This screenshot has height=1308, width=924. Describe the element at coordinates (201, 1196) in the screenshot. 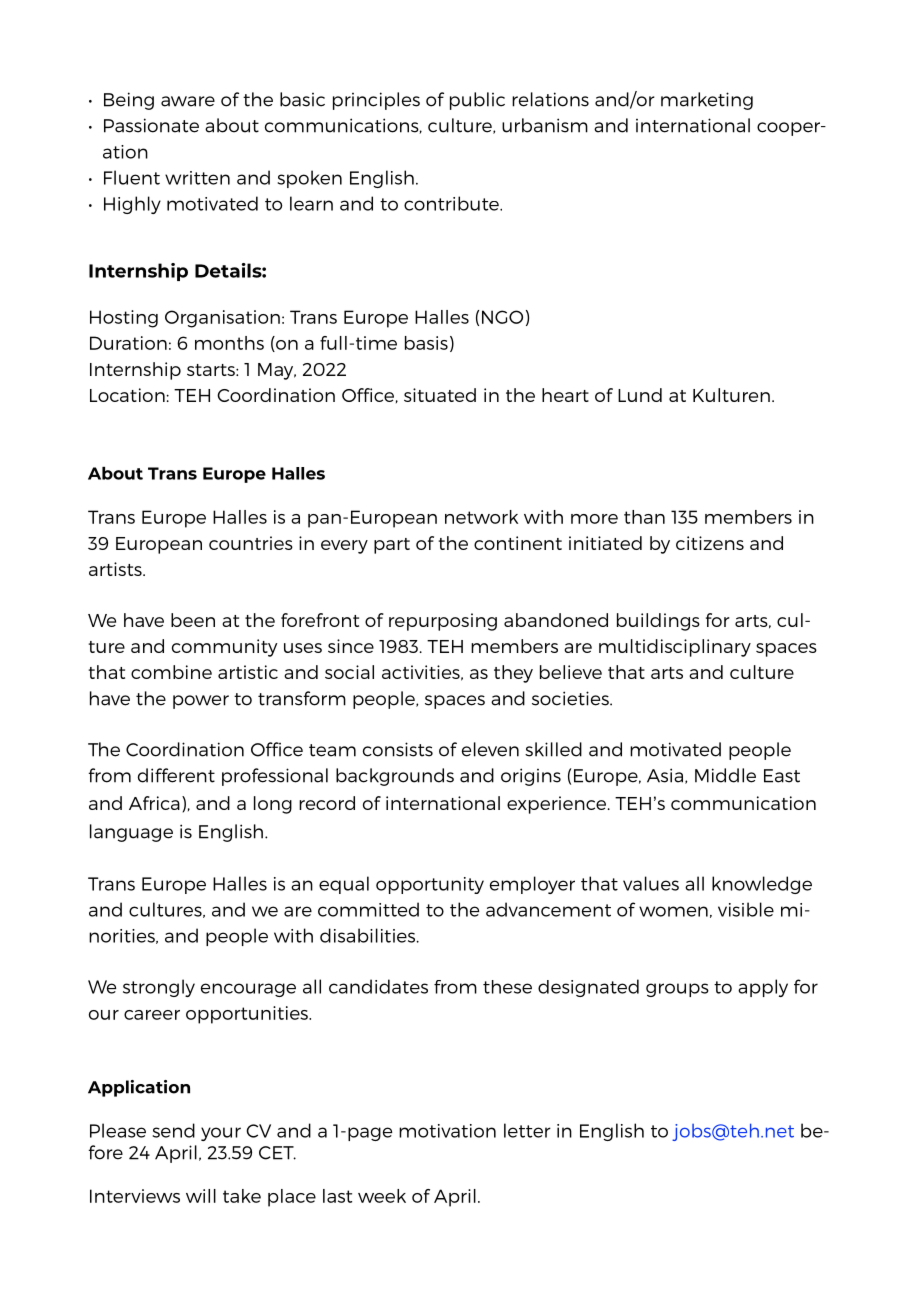

I see `will` at that location.
